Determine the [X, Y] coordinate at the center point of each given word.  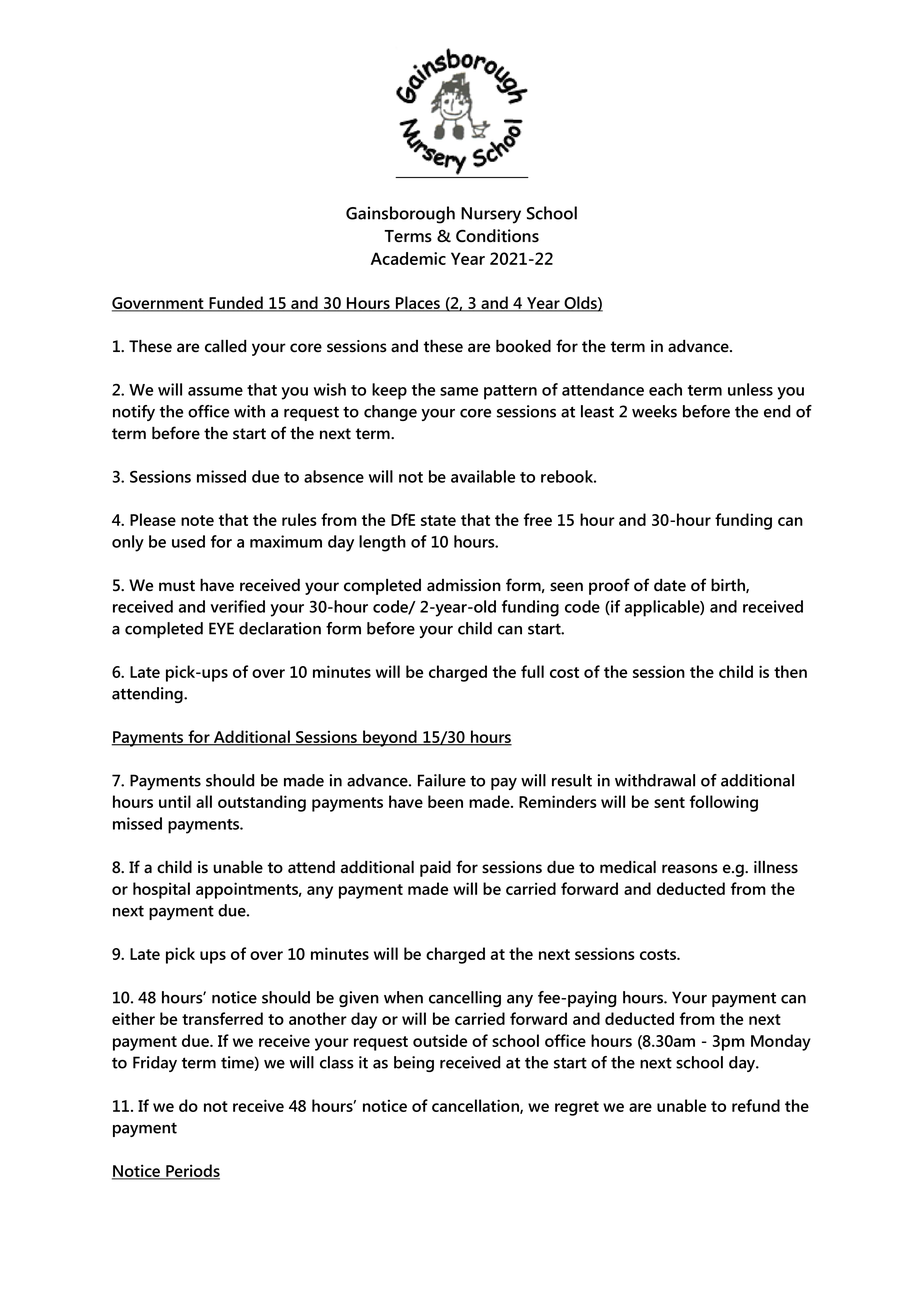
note [197, 520]
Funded [236, 304]
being [414, 1064]
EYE [221, 628]
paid [435, 868]
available [483, 476]
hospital [161, 890]
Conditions [497, 236]
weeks [654, 411]
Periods [192, 1172]
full [532, 671]
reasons [690, 869]
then [790, 671]
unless [750, 389]
